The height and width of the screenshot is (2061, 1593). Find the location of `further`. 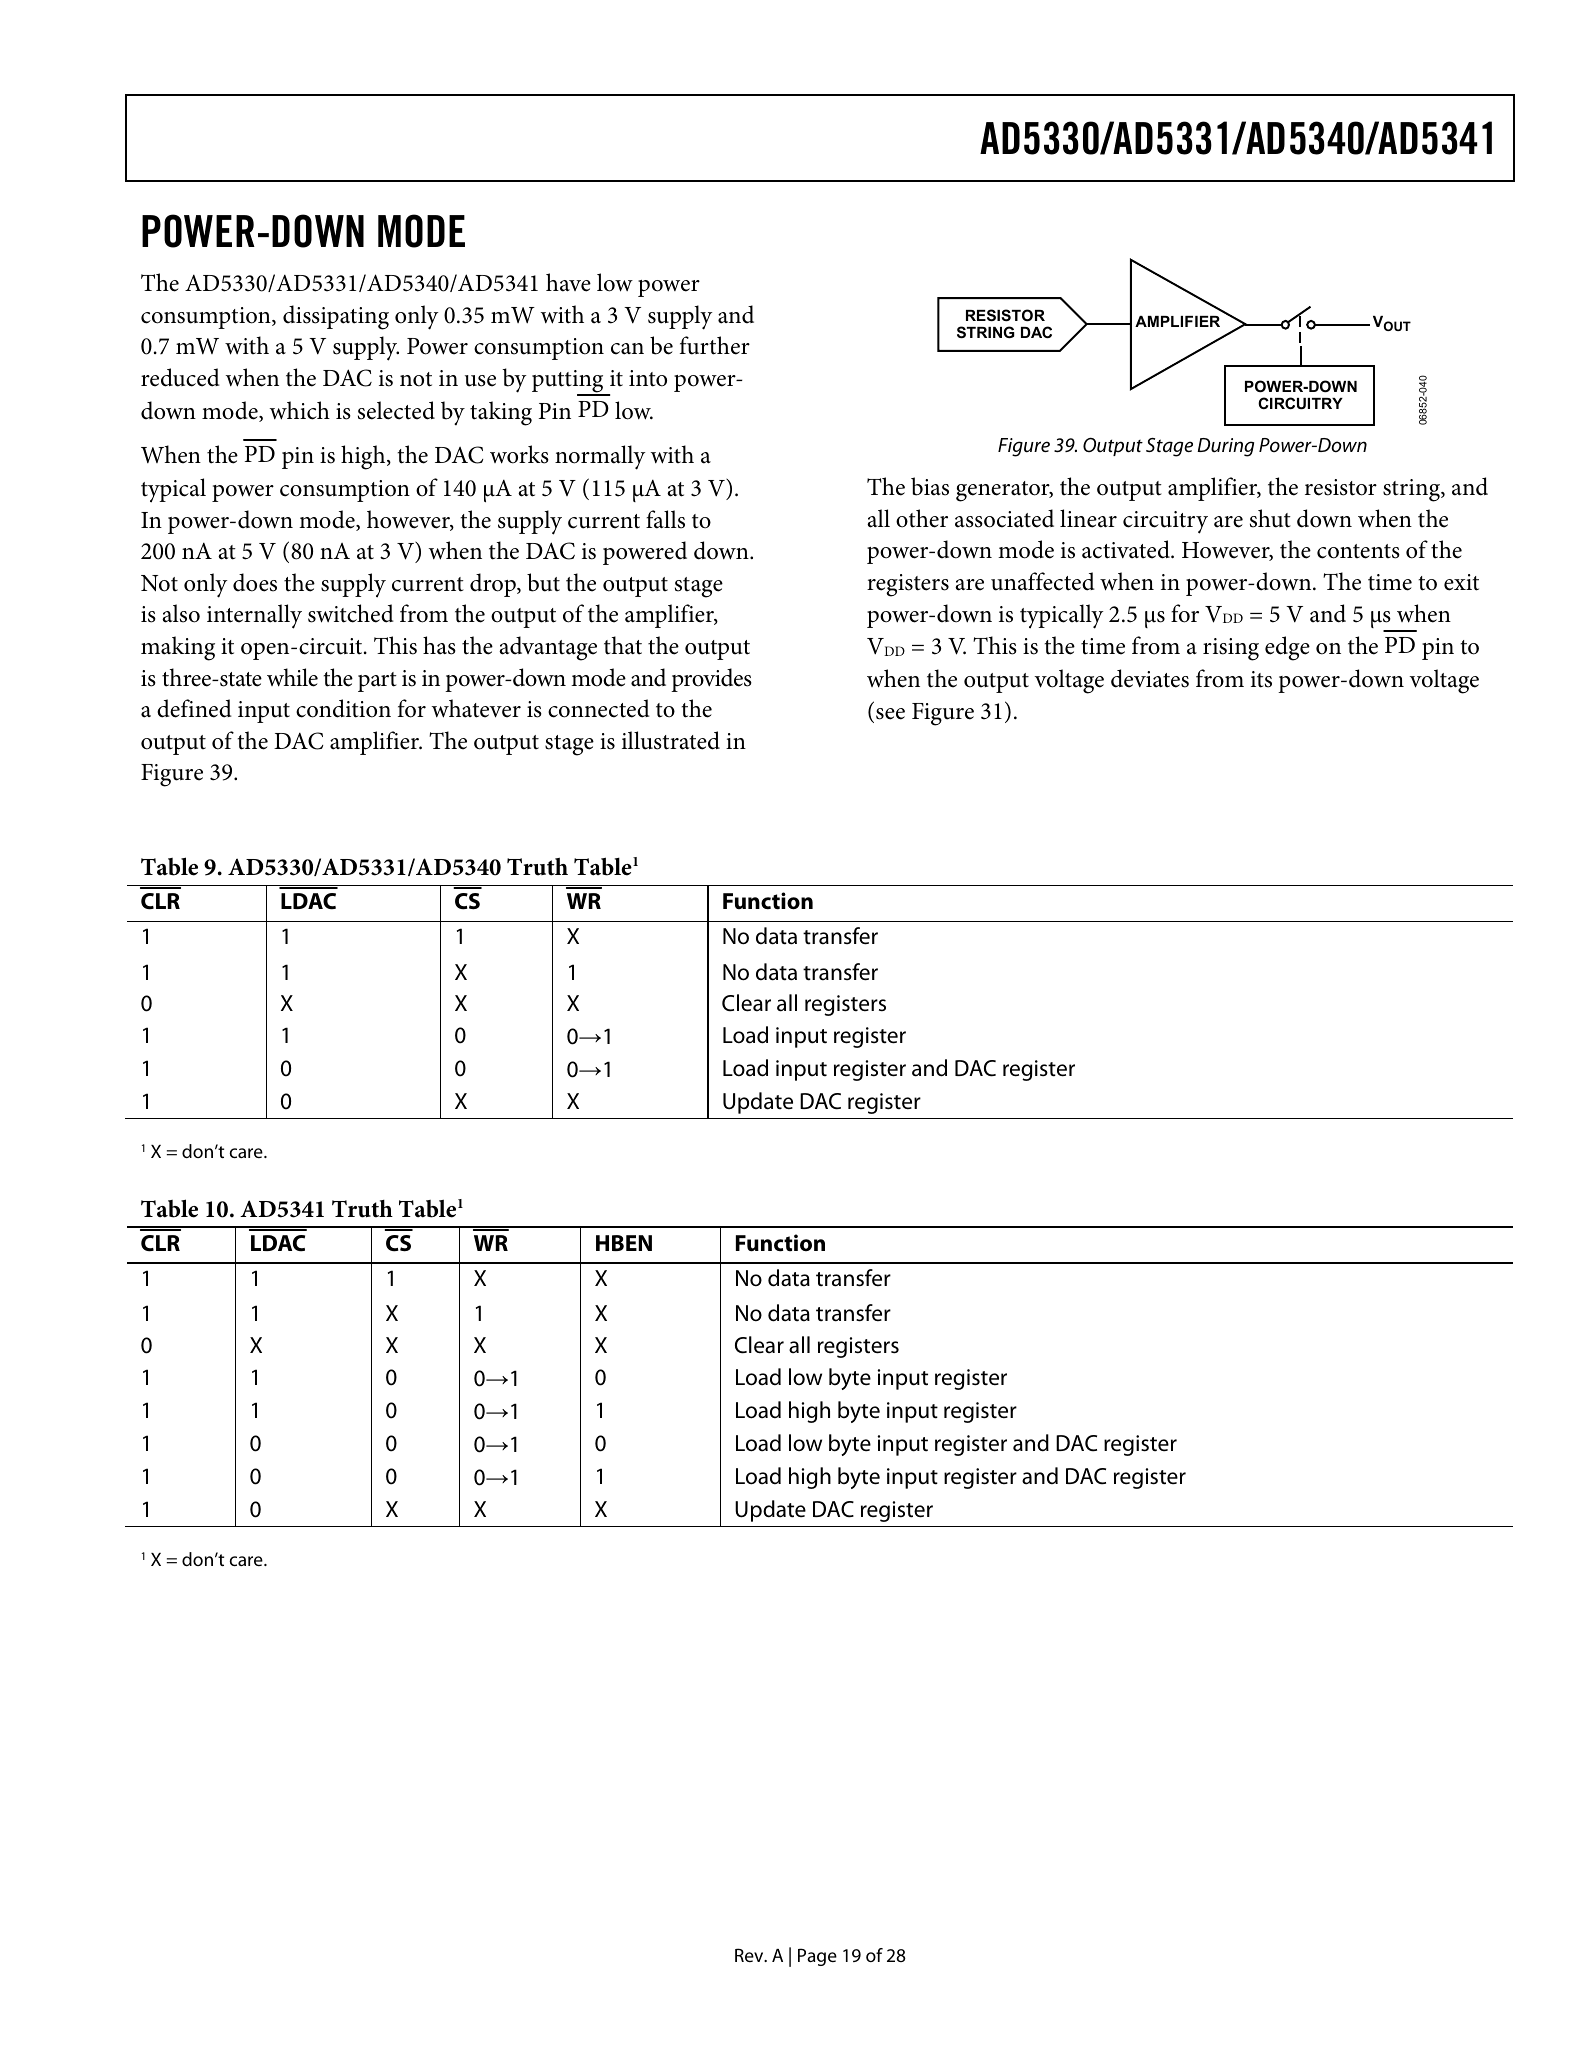

further is located at coordinates (715, 345).
